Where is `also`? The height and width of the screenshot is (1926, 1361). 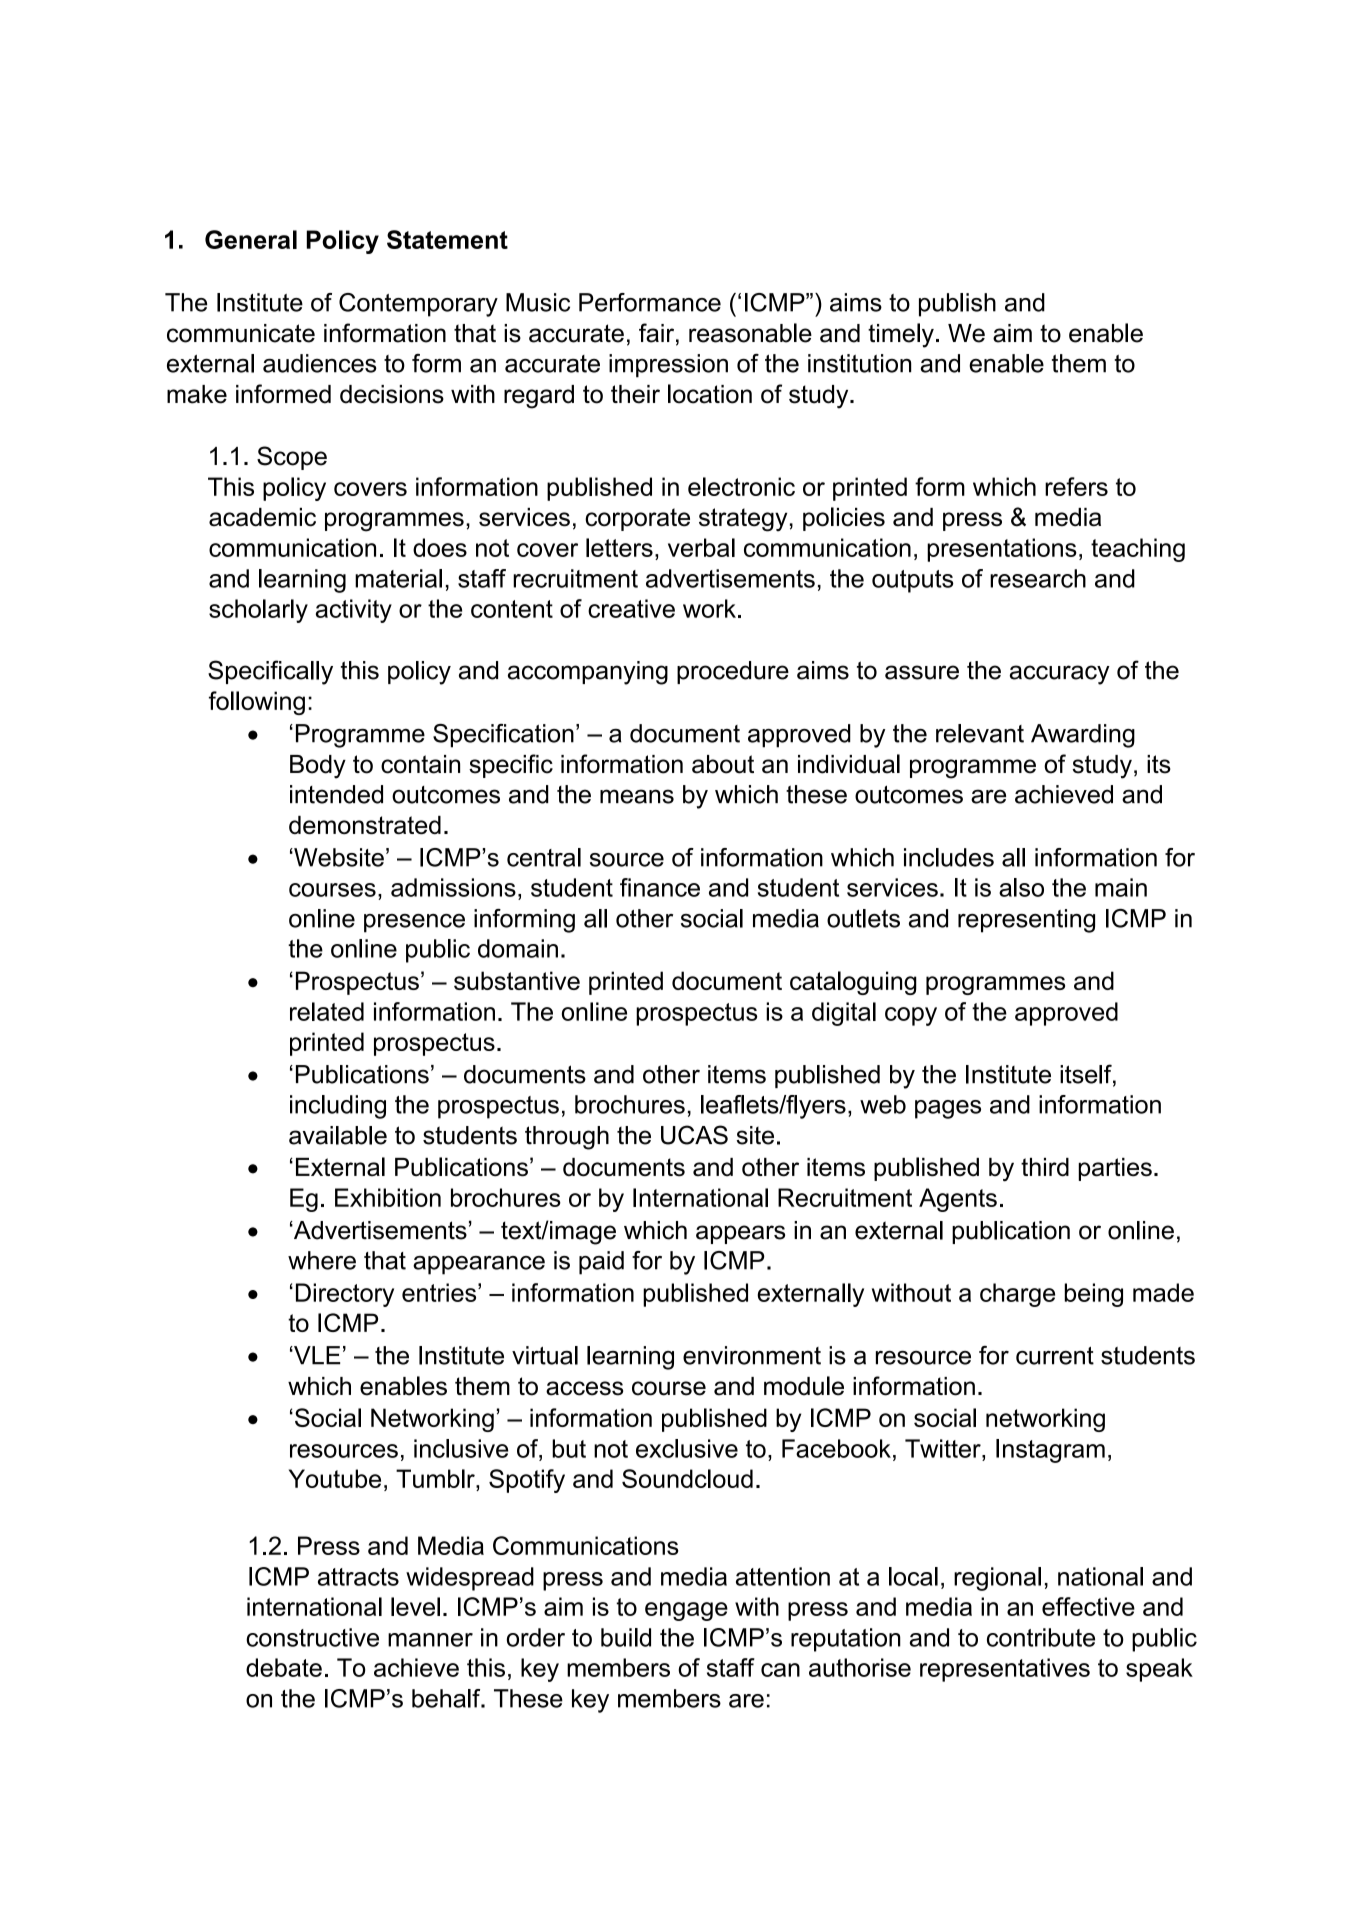
also is located at coordinates (1021, 887).
